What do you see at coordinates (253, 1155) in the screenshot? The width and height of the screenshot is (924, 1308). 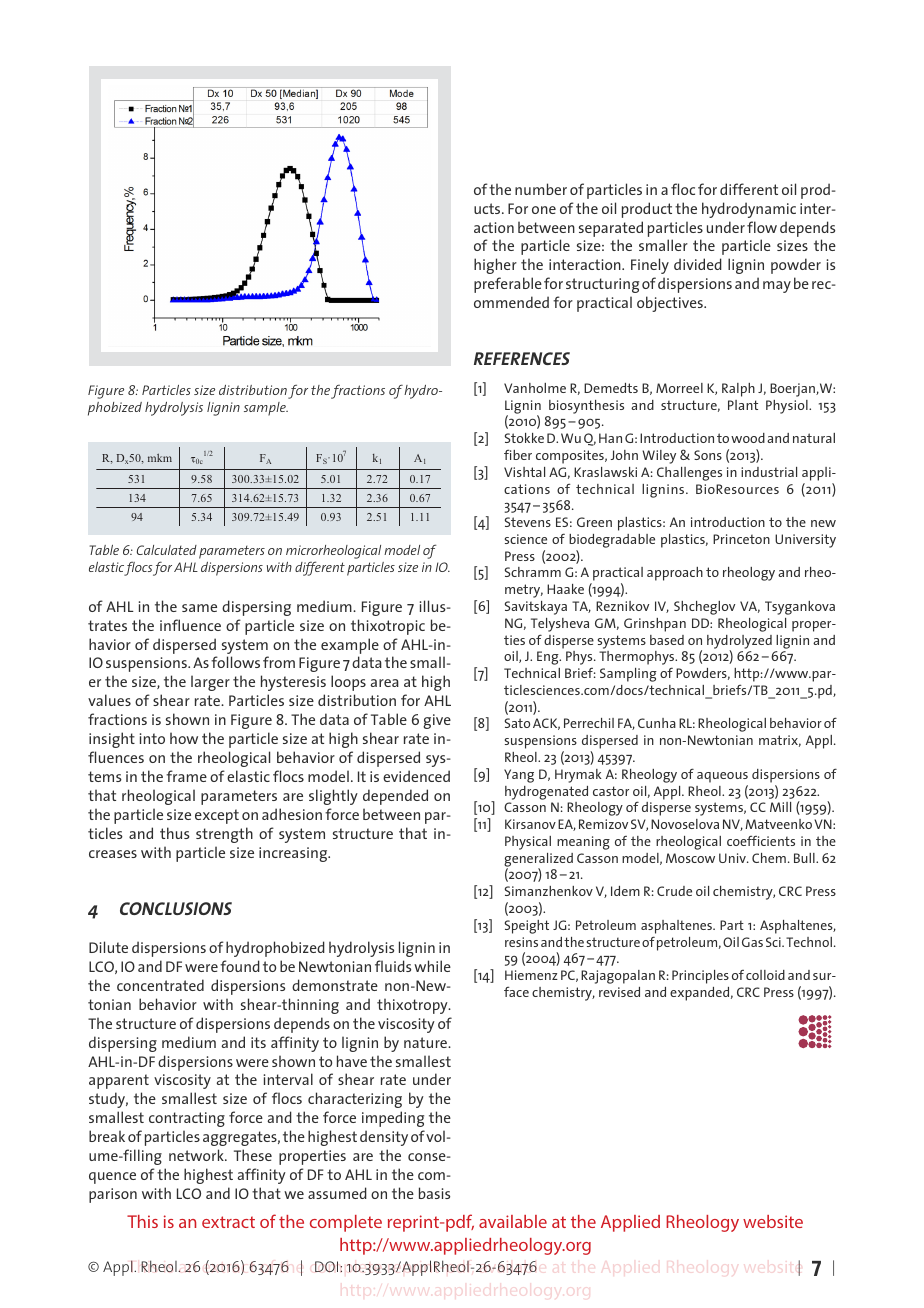 I see `These` at bounding box center [253, 1155].
